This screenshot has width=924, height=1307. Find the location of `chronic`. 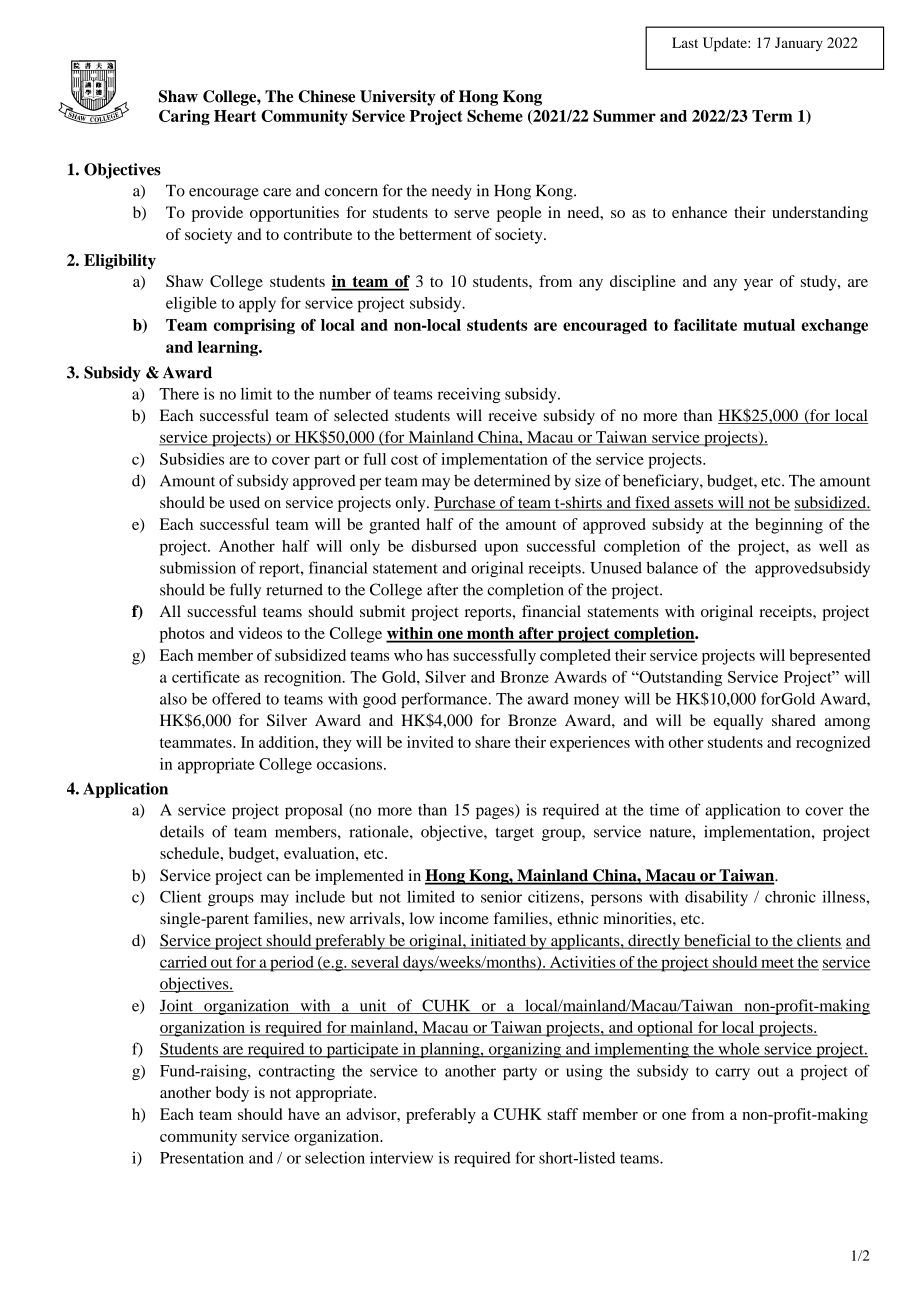

chronic is located at coordinates (790, 897).
